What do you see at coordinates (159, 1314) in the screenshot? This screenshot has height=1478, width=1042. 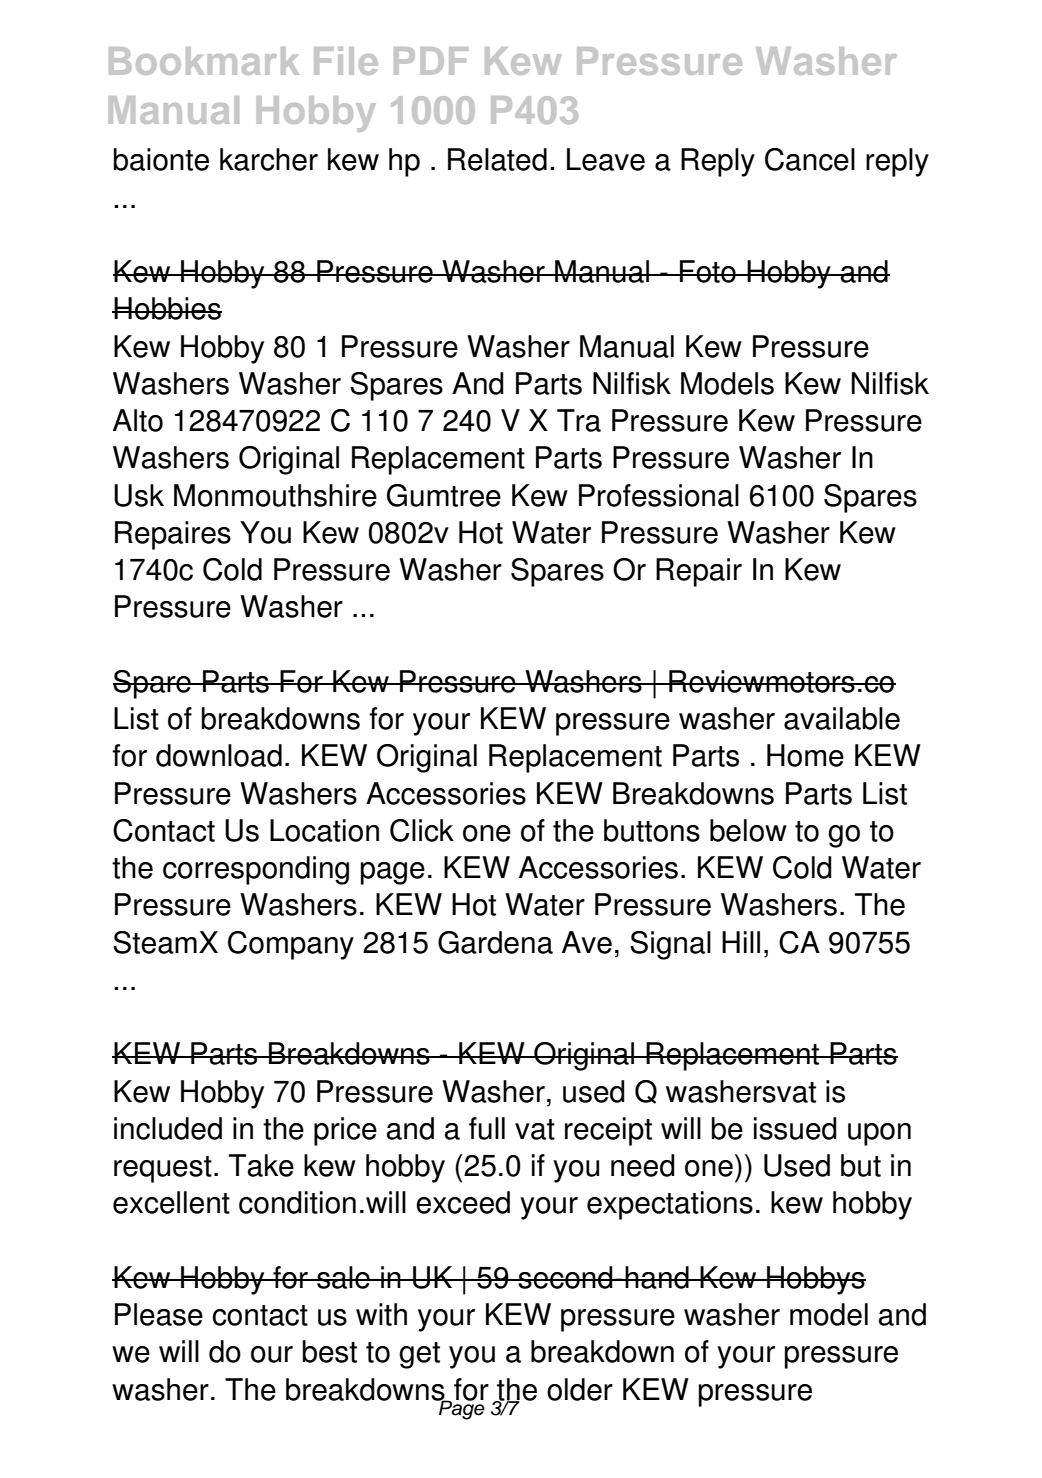 I see `Please` at bounding box center [159, 1314].
